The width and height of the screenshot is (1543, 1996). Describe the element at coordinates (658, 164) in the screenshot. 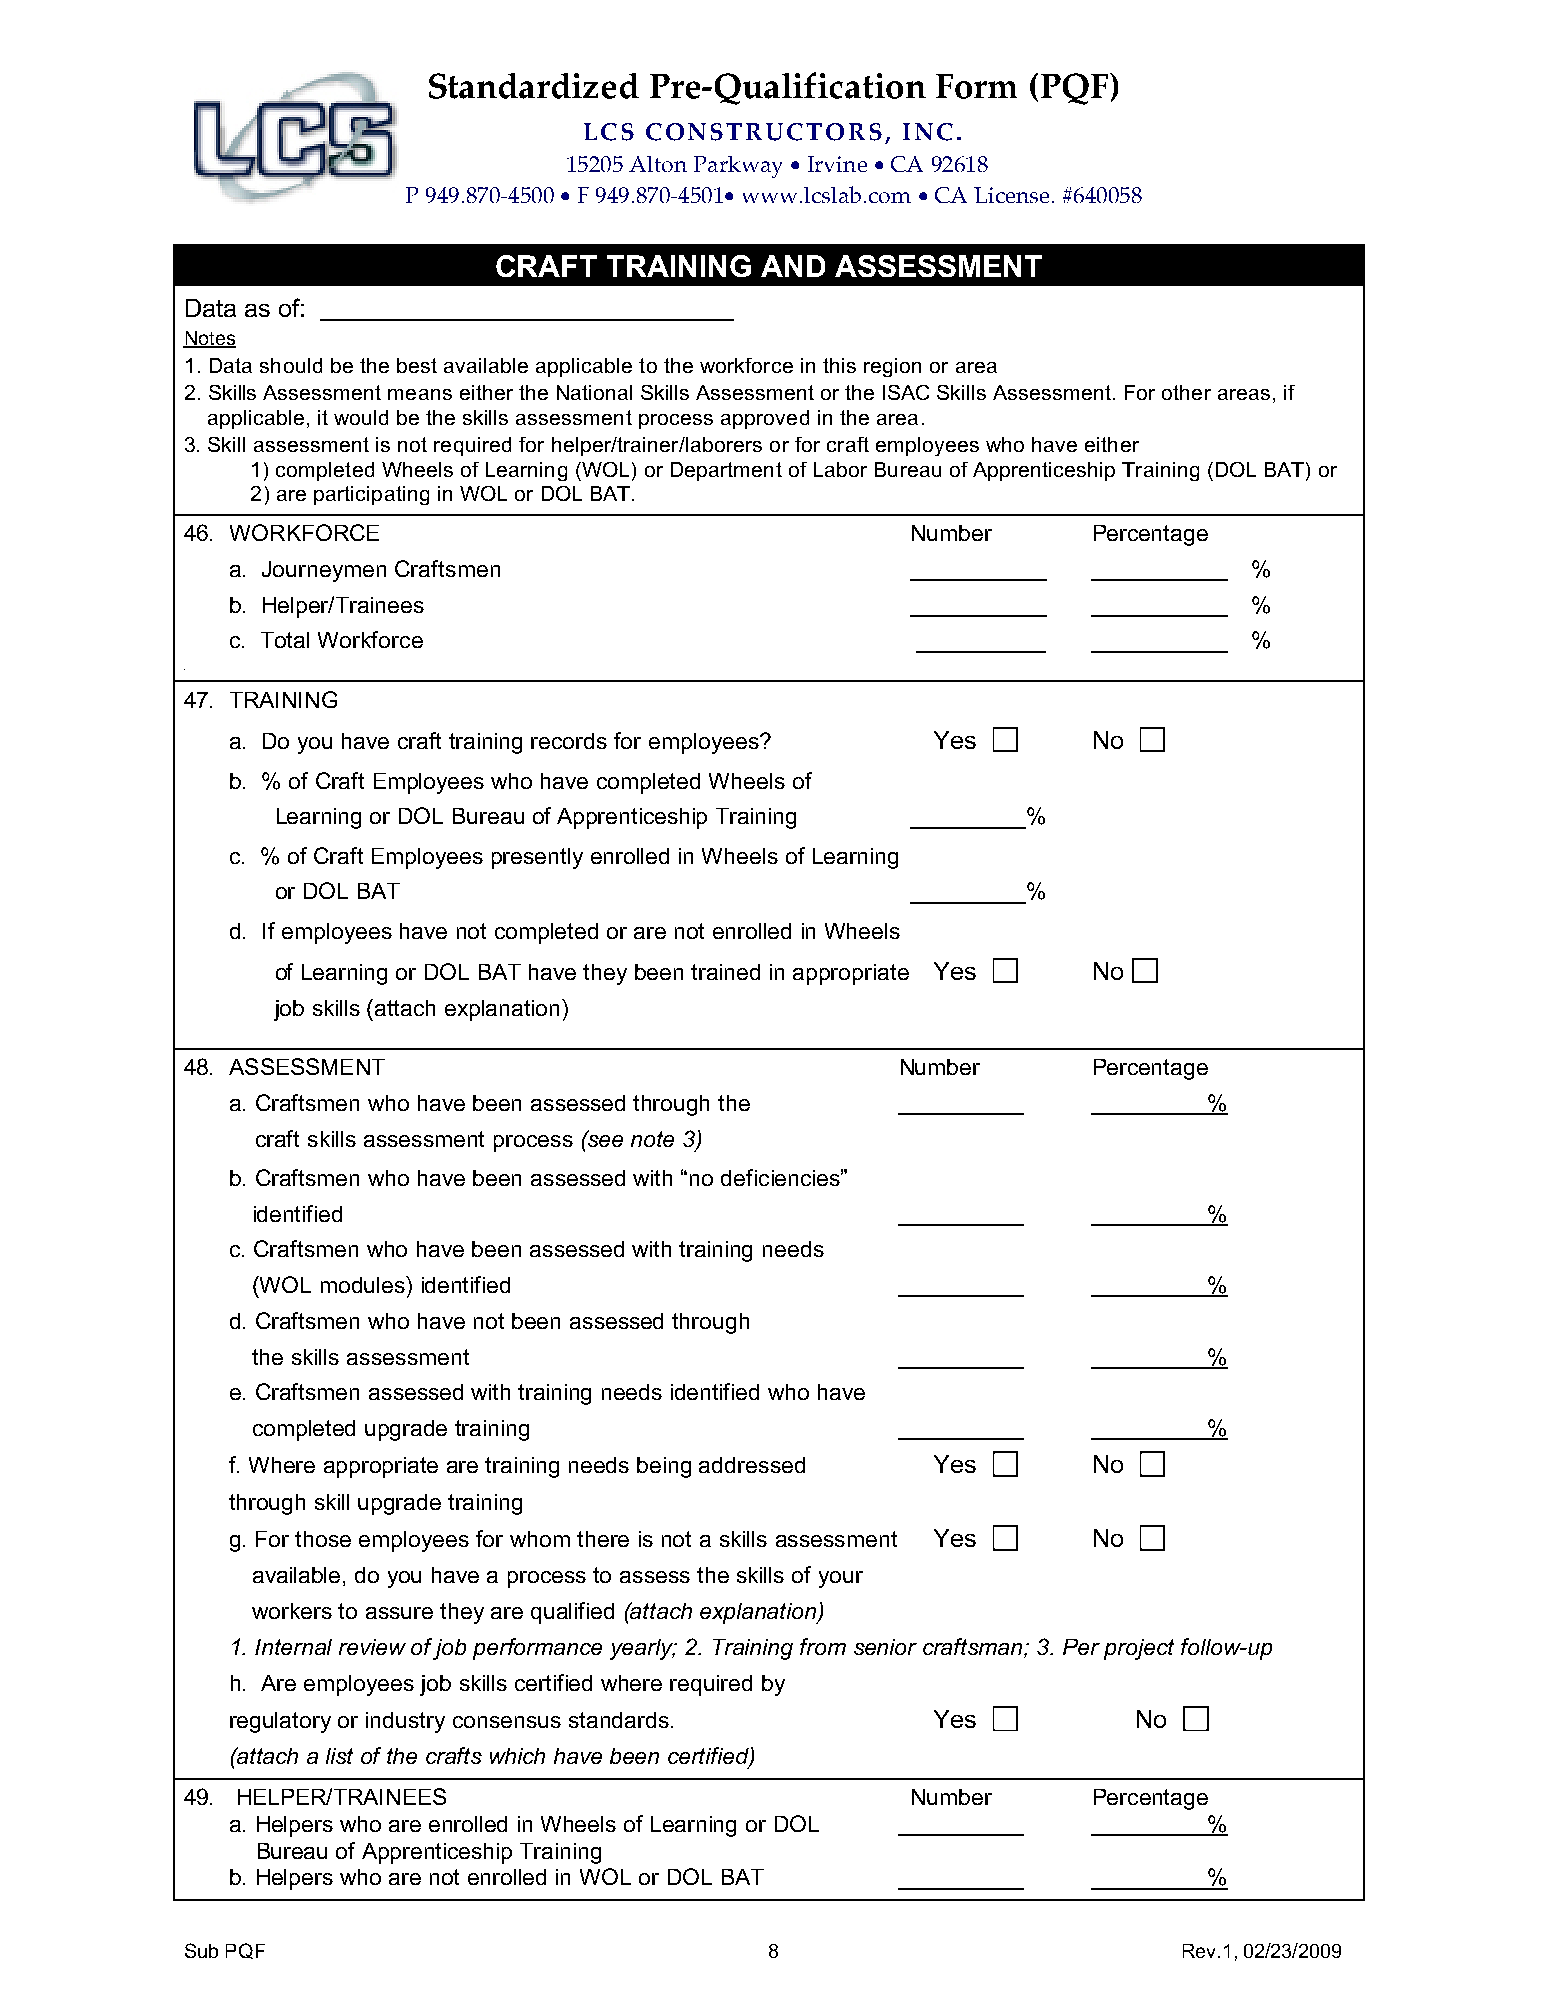

I see `Alton` at that location.
